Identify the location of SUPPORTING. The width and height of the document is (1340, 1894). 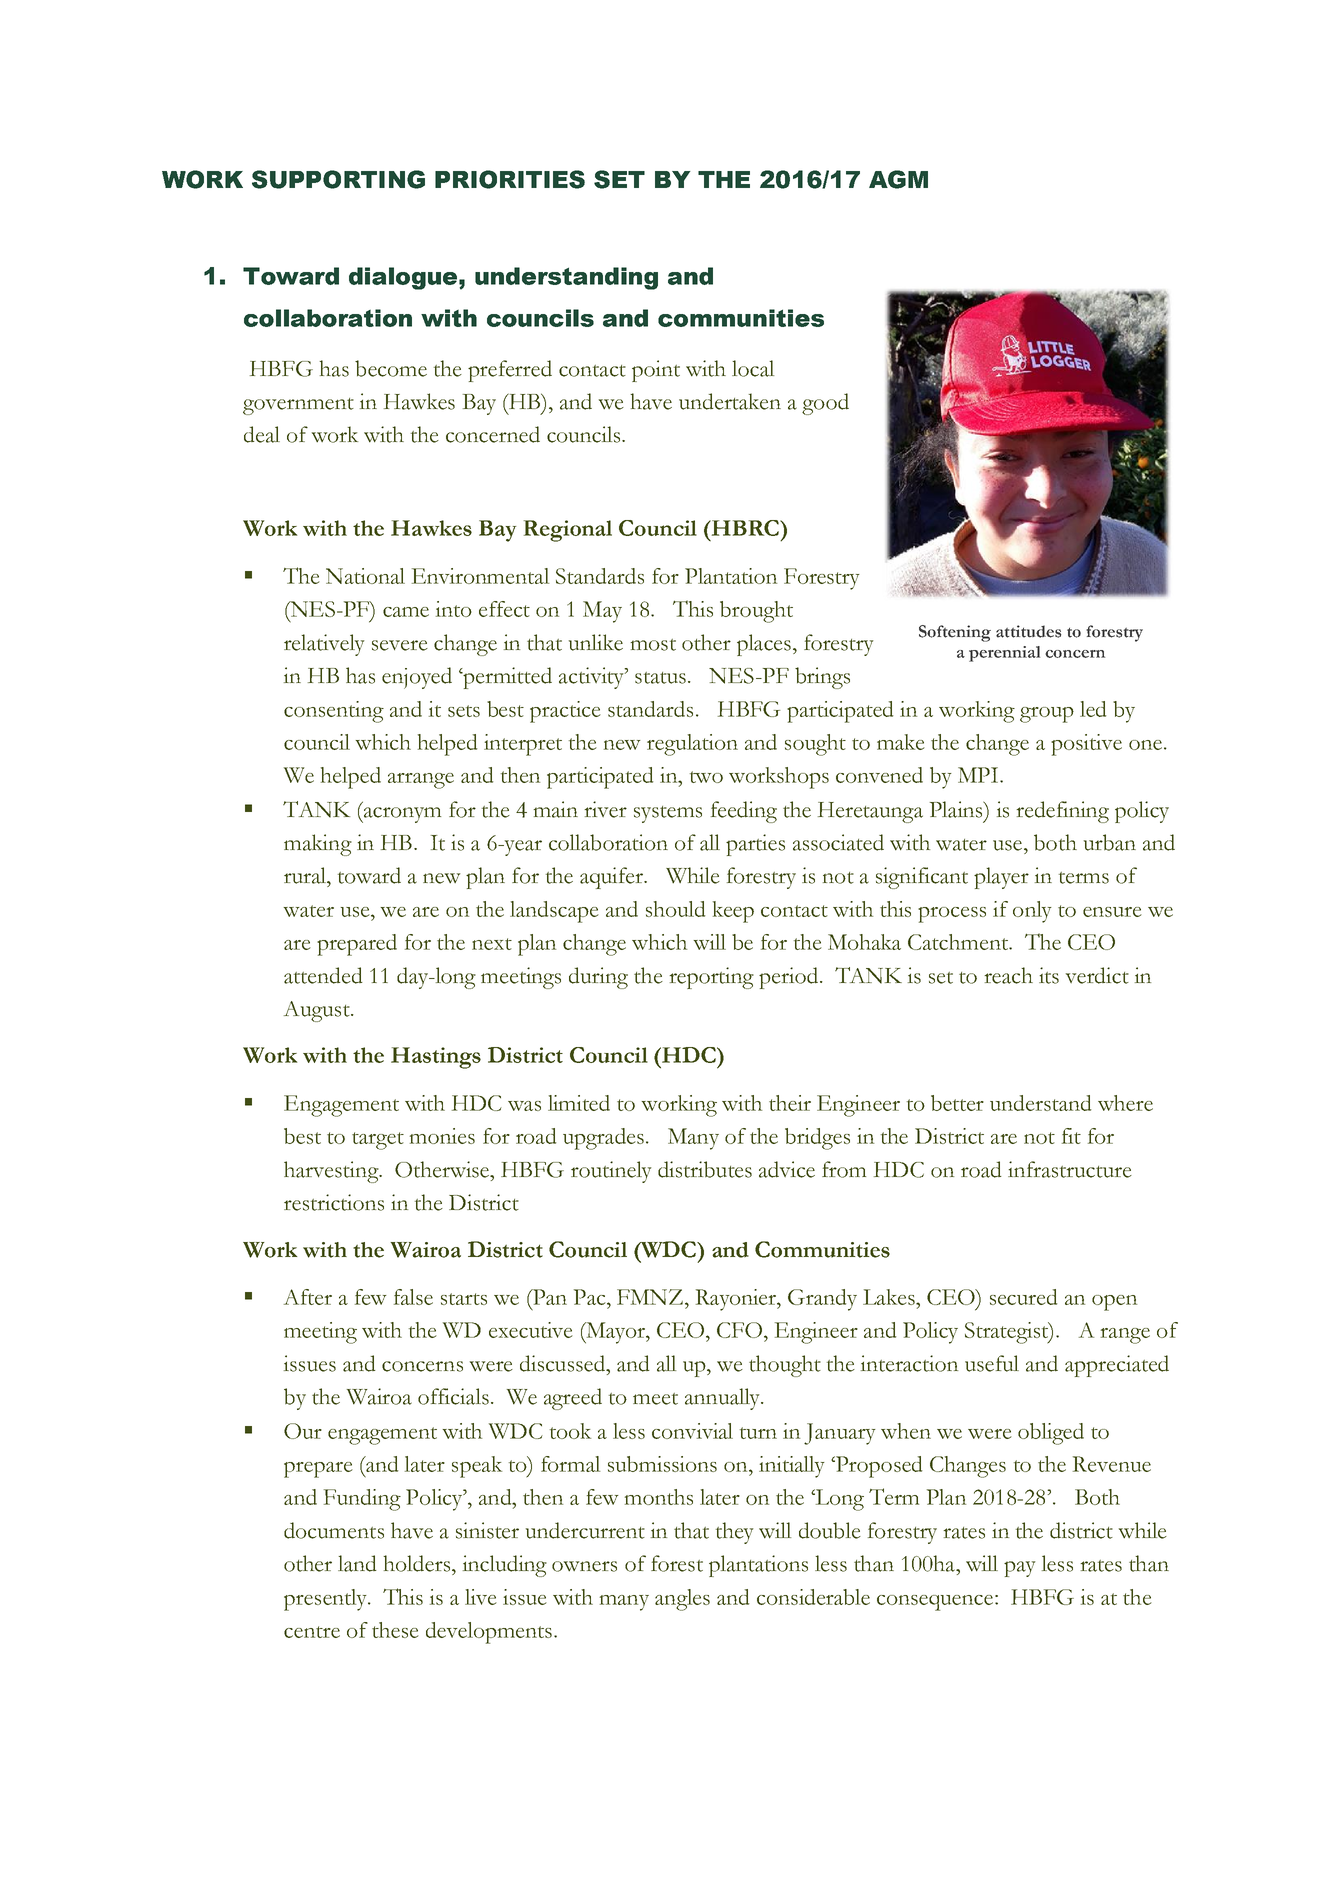
(338, 179).
